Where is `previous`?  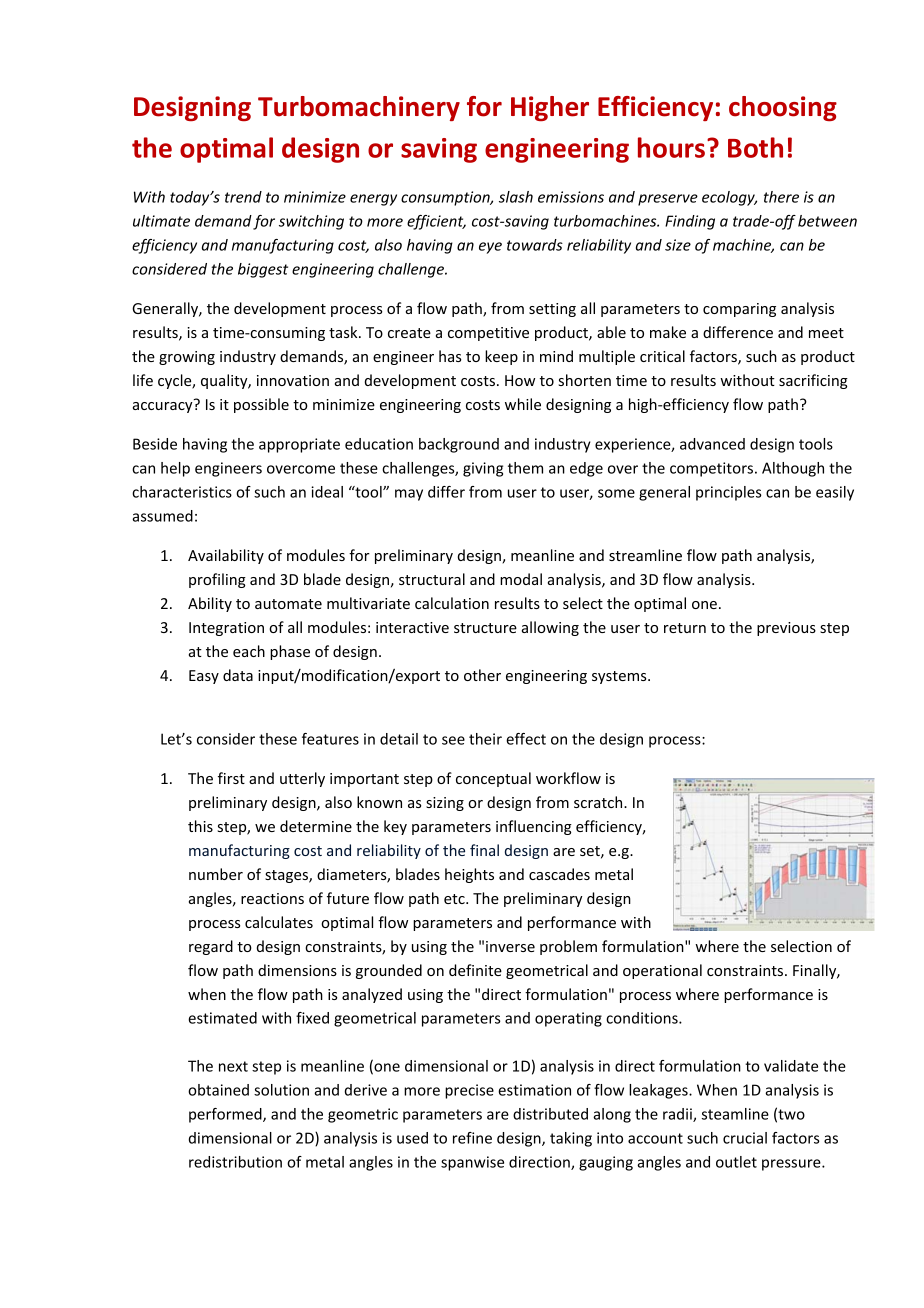
previous is located at coordinates (786, 629).
